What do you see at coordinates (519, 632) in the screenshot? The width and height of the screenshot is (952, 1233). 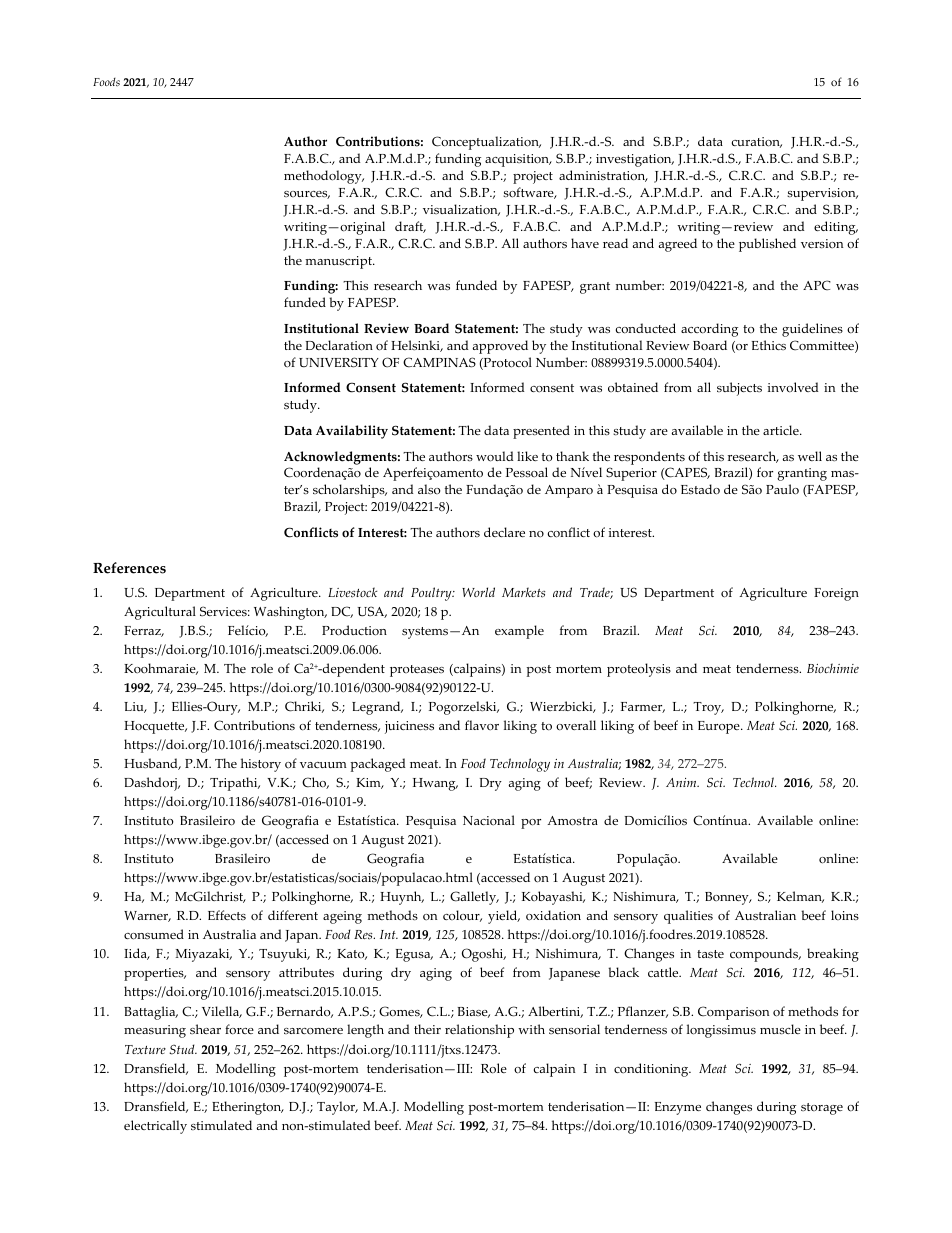 I see `example` at bounding box center [519, 632].
